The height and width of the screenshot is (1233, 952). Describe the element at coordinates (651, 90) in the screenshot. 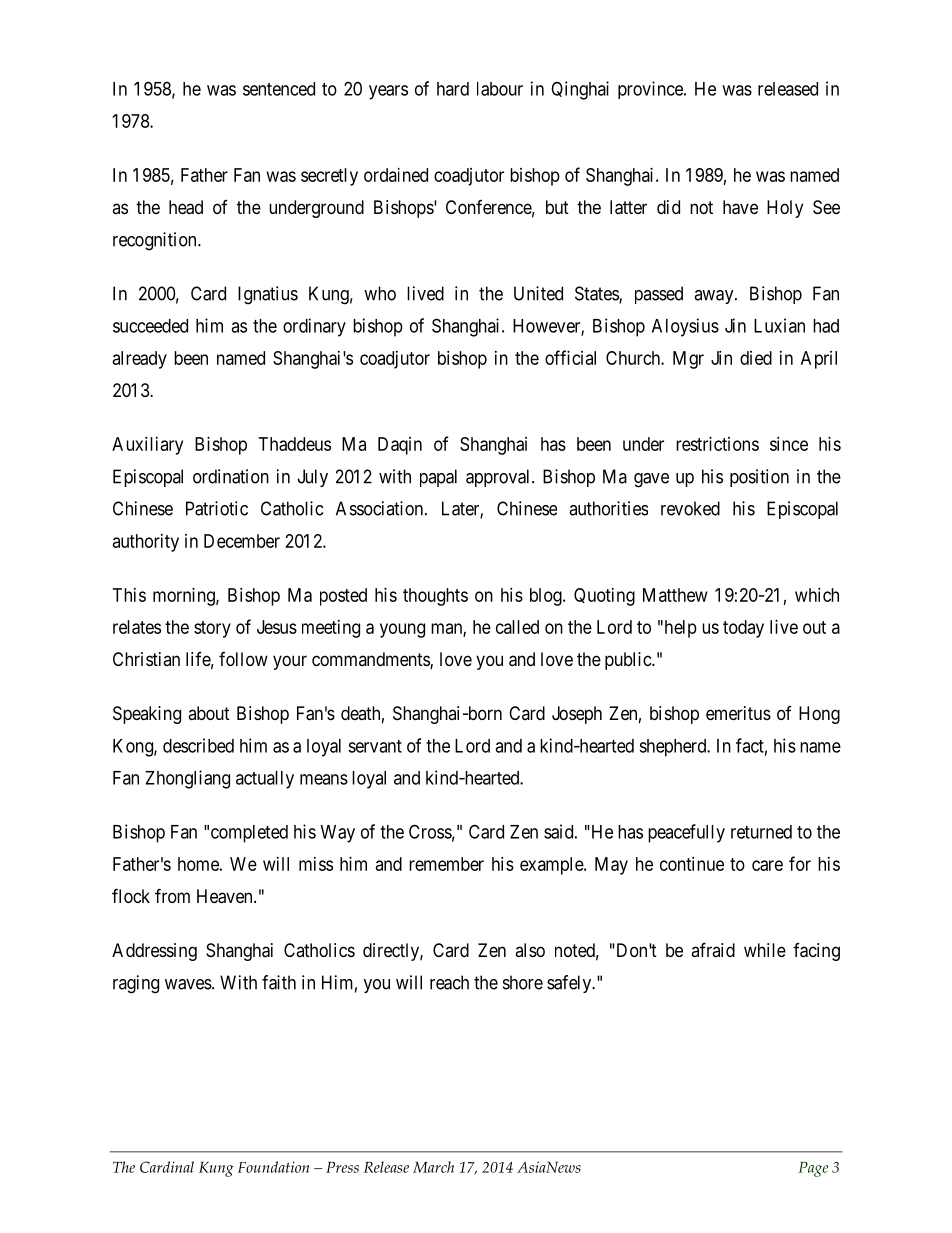

I see `province` at that location.
